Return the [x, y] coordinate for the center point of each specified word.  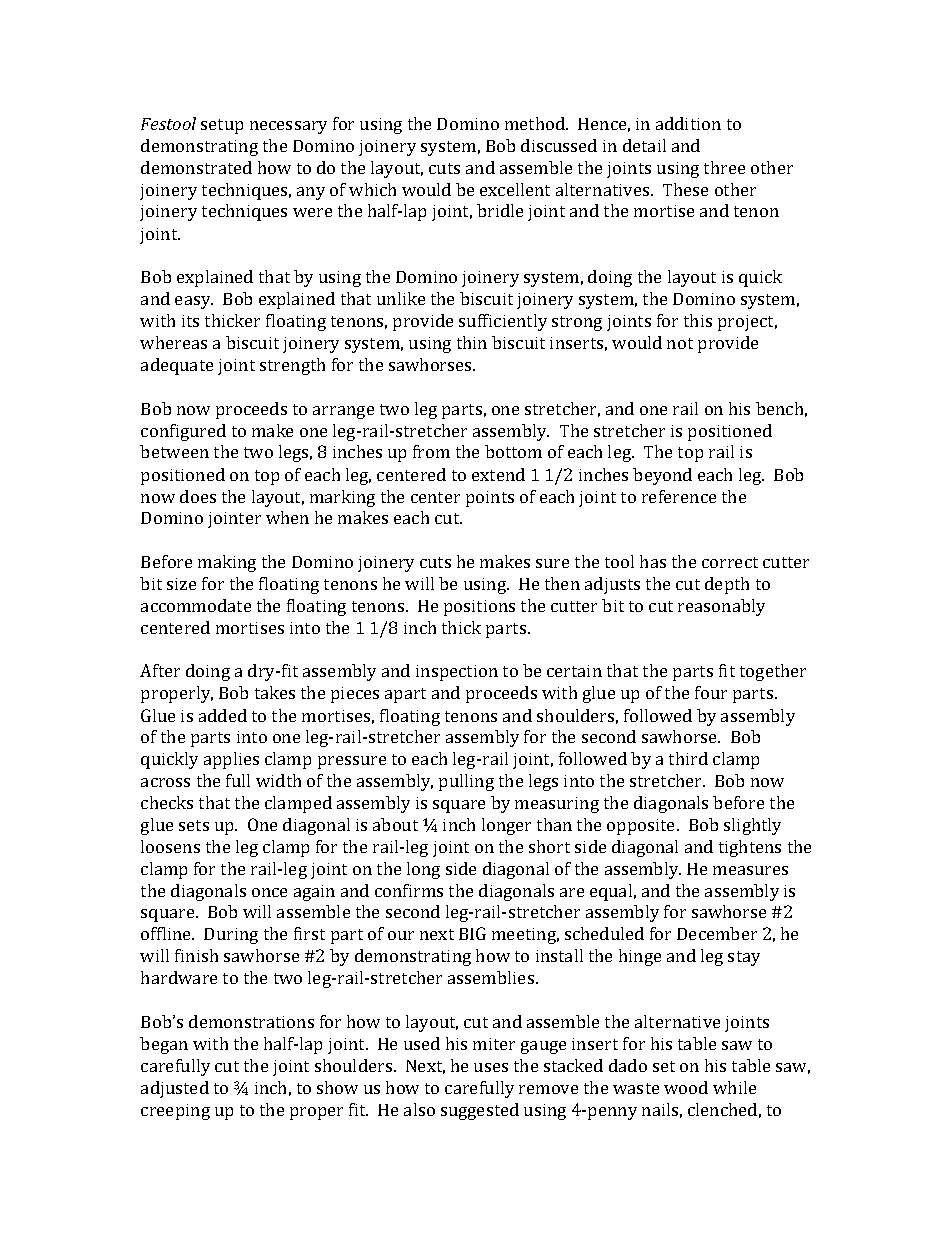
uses [491, 1067]
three [724, 167]
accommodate [196, 605]
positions [479, 608]
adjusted [175, 1089]
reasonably [721, 607]
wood [686, 1087]
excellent [515, 189]
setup [222, 126]
